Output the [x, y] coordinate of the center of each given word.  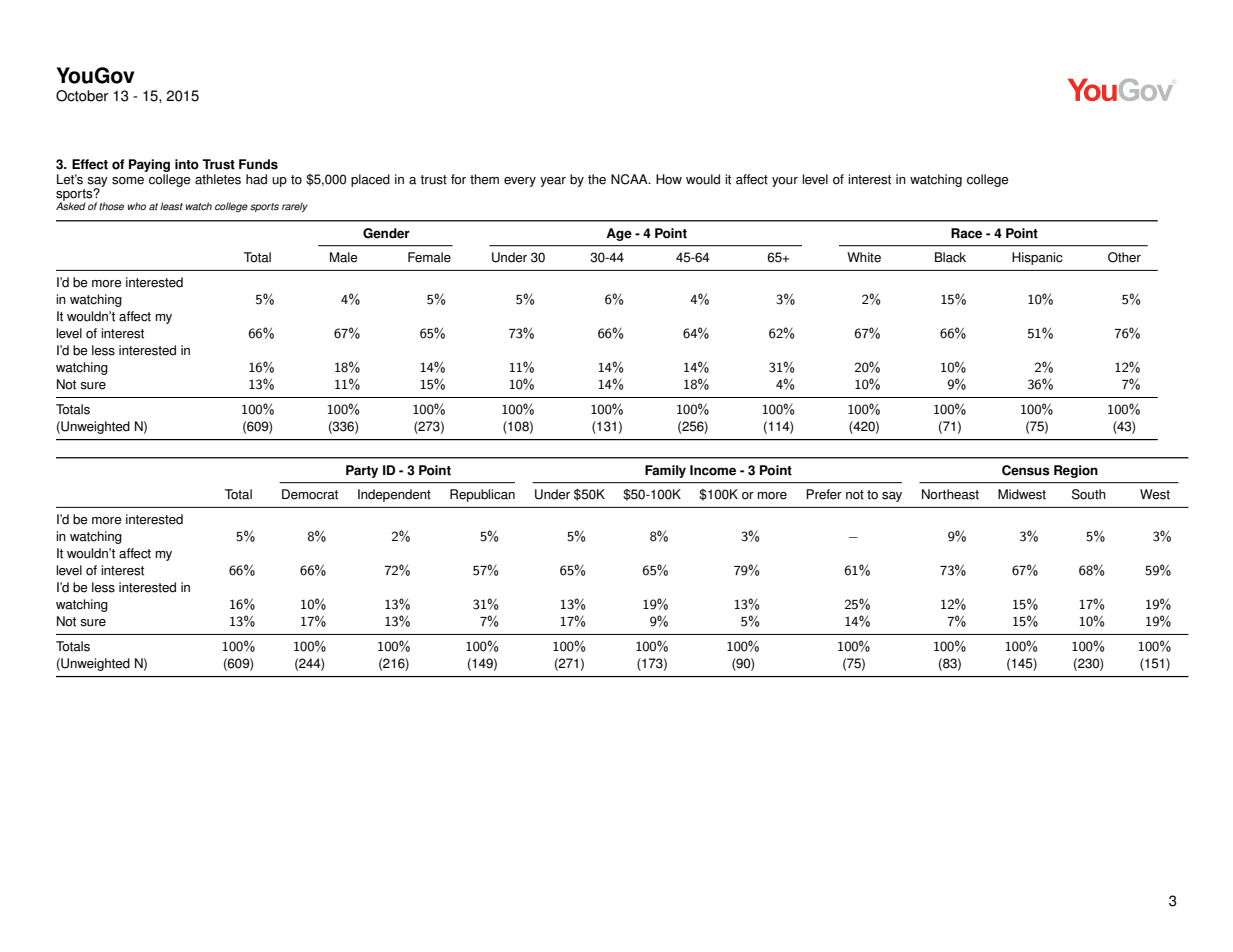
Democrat [310, 494]
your [785, 182]
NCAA [630, 179]
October [82, 96]
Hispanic [1037, 258]
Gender [386, 233]
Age [619, 234]
